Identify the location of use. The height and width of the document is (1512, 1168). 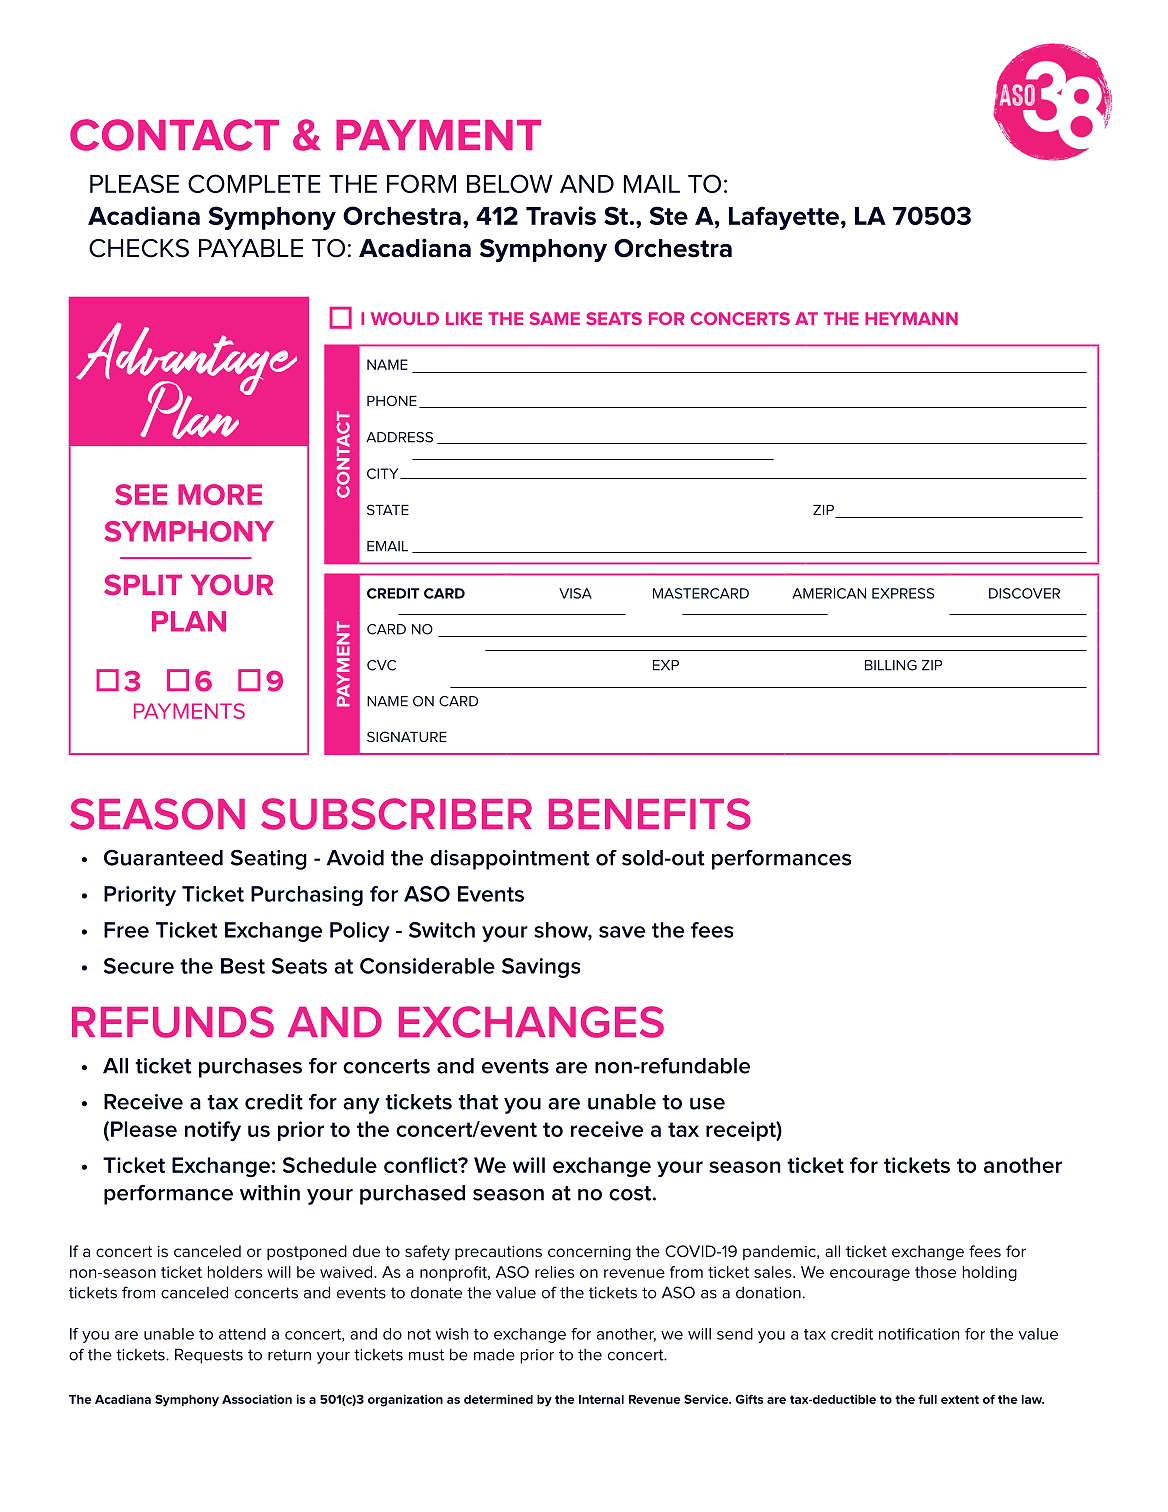
(707, 1104).
